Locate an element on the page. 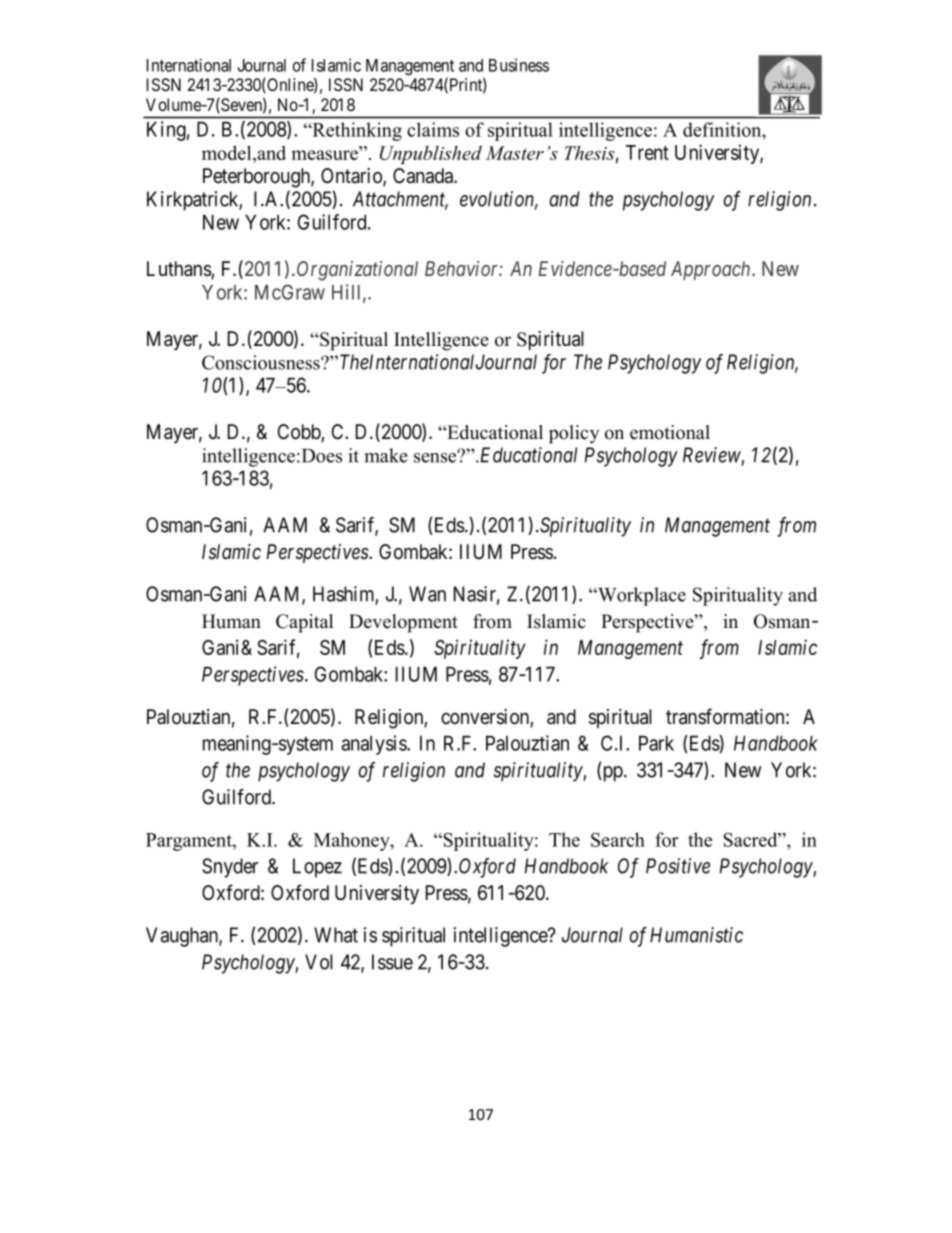 This document has height=1233, width=952. Positive is located at coordinates (678, 866).
